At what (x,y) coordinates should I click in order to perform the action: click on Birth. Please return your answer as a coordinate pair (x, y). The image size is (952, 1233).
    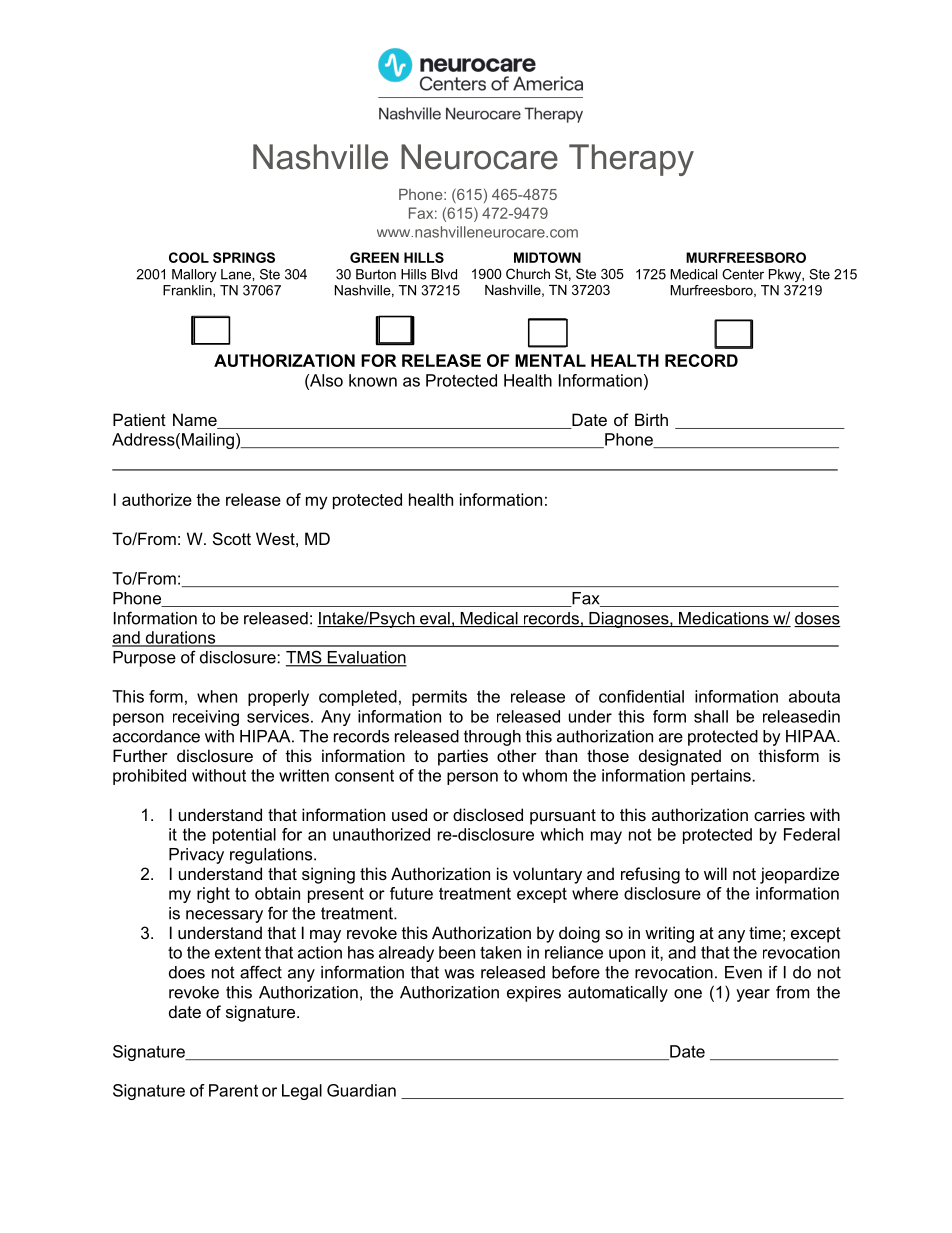
    Looking at the image, I should click on (651, 419).
